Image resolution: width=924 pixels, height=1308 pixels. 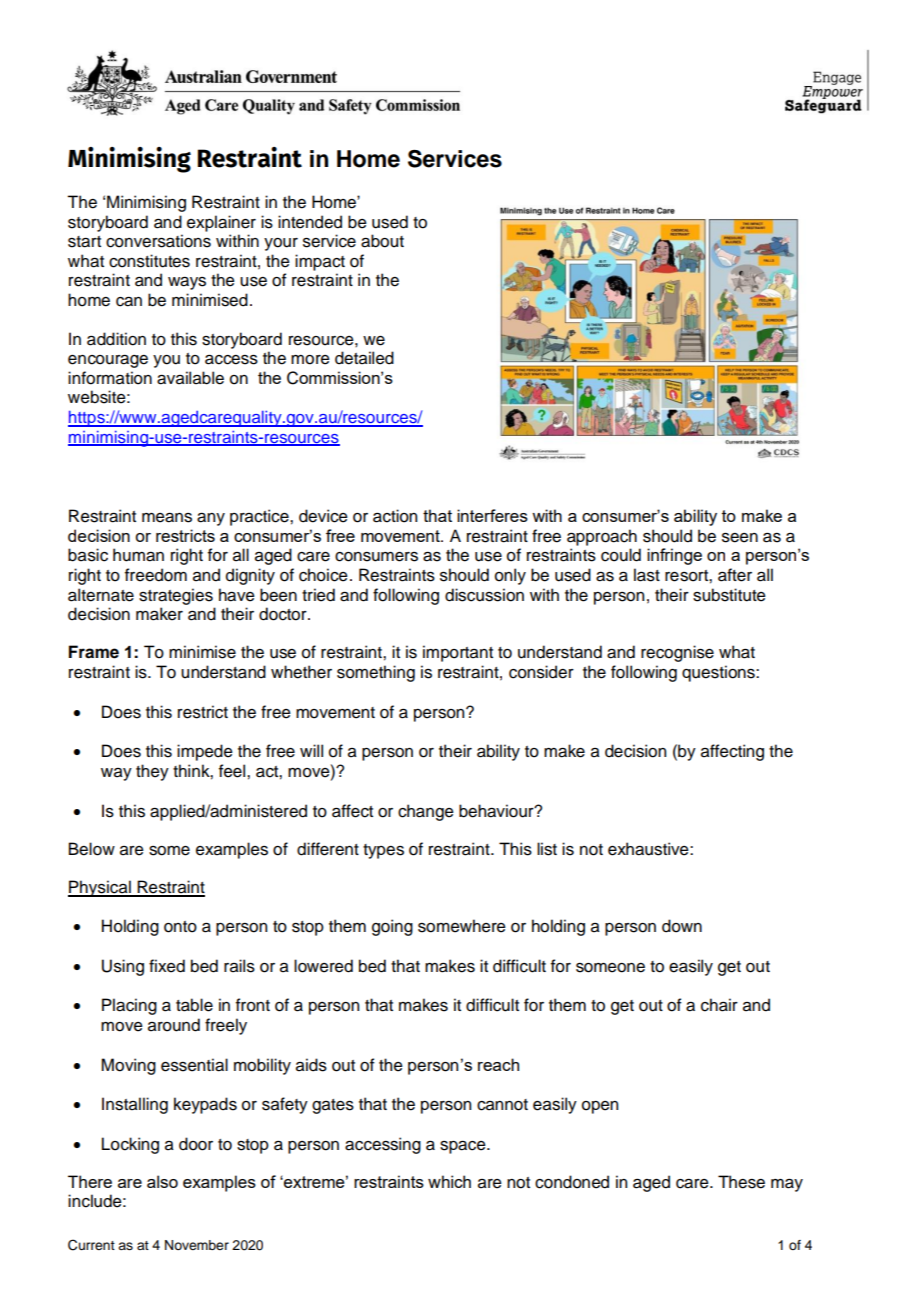 I want to click on conversations, so click(x=158, y=241).
